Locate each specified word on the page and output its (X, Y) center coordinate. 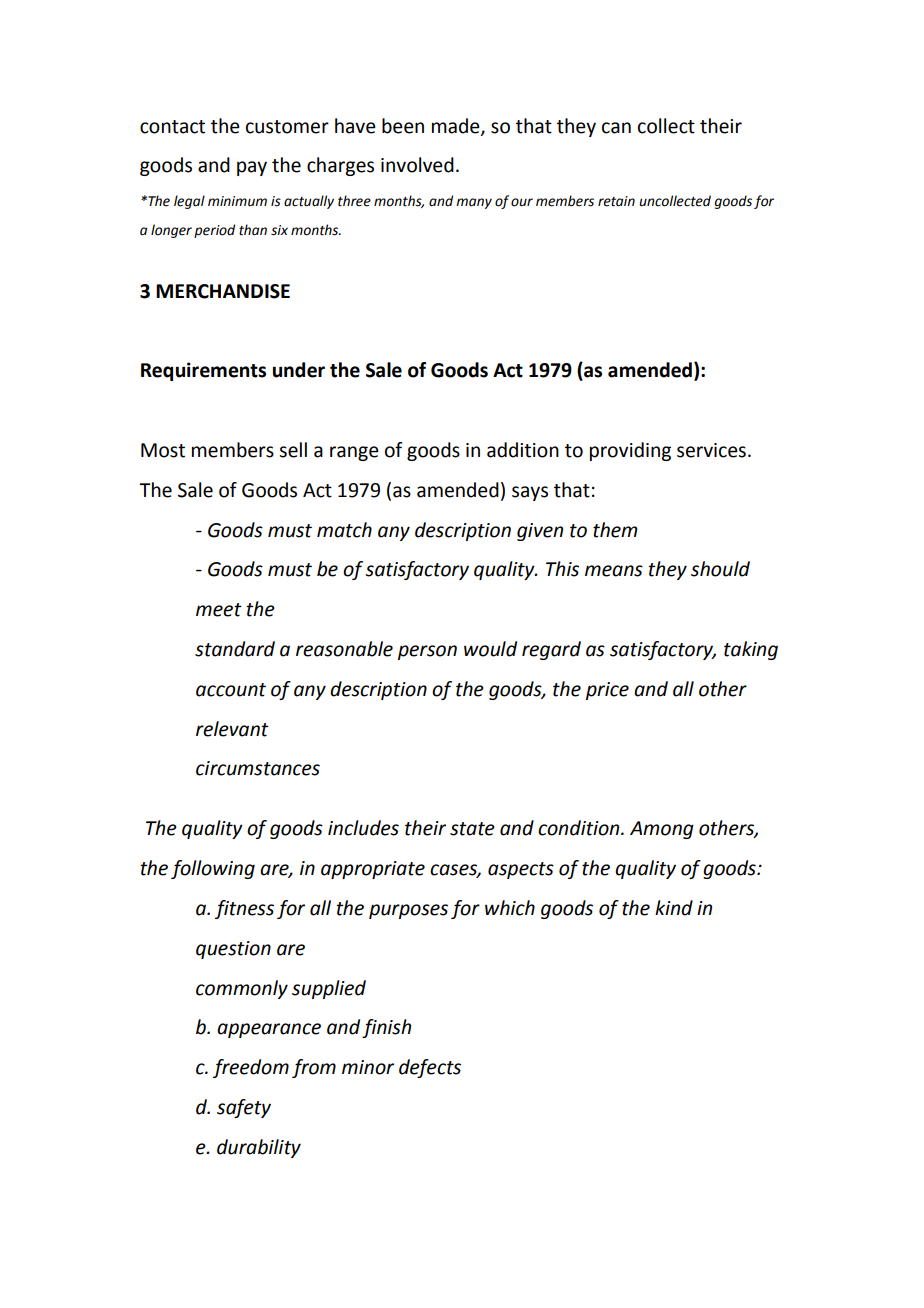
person (427, 652)
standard (235, 649)
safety (244, 1108)
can (616, 128)
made (457, 126)
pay (252, 168)
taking (751, 650)
